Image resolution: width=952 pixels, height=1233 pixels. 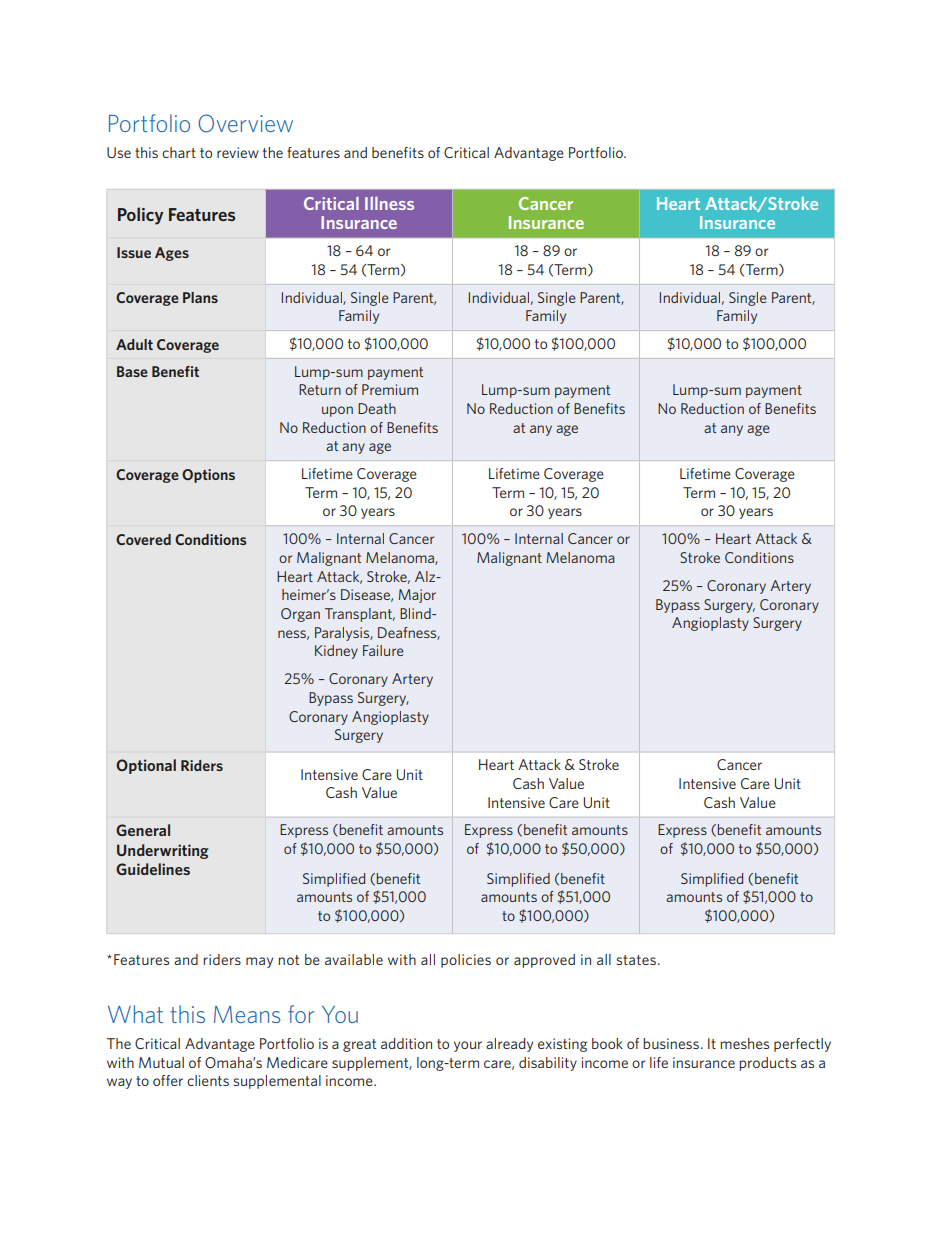 I want to click on Organ, so click(x=300, y=615).
